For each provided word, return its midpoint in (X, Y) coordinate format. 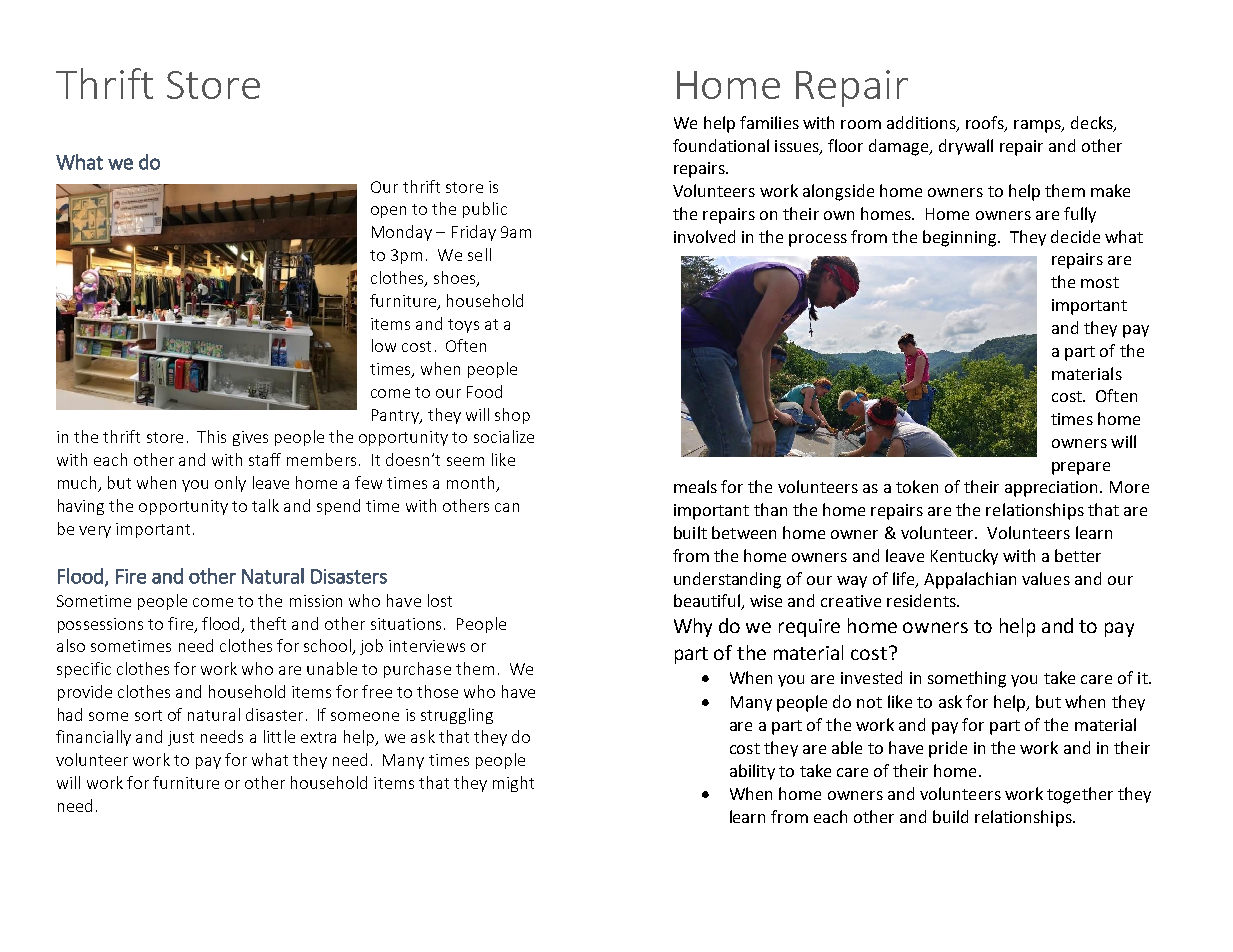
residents (922, 600)
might (513, 784)
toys (463, 326)
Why (693, 627)
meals (695, 486)
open (388, 212)
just (181, 738)
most (1100, 282)
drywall (966, 147)
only (230, 484)
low (384, 345)
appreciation (1053, 489)
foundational (721, 145)
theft (268, 623)
